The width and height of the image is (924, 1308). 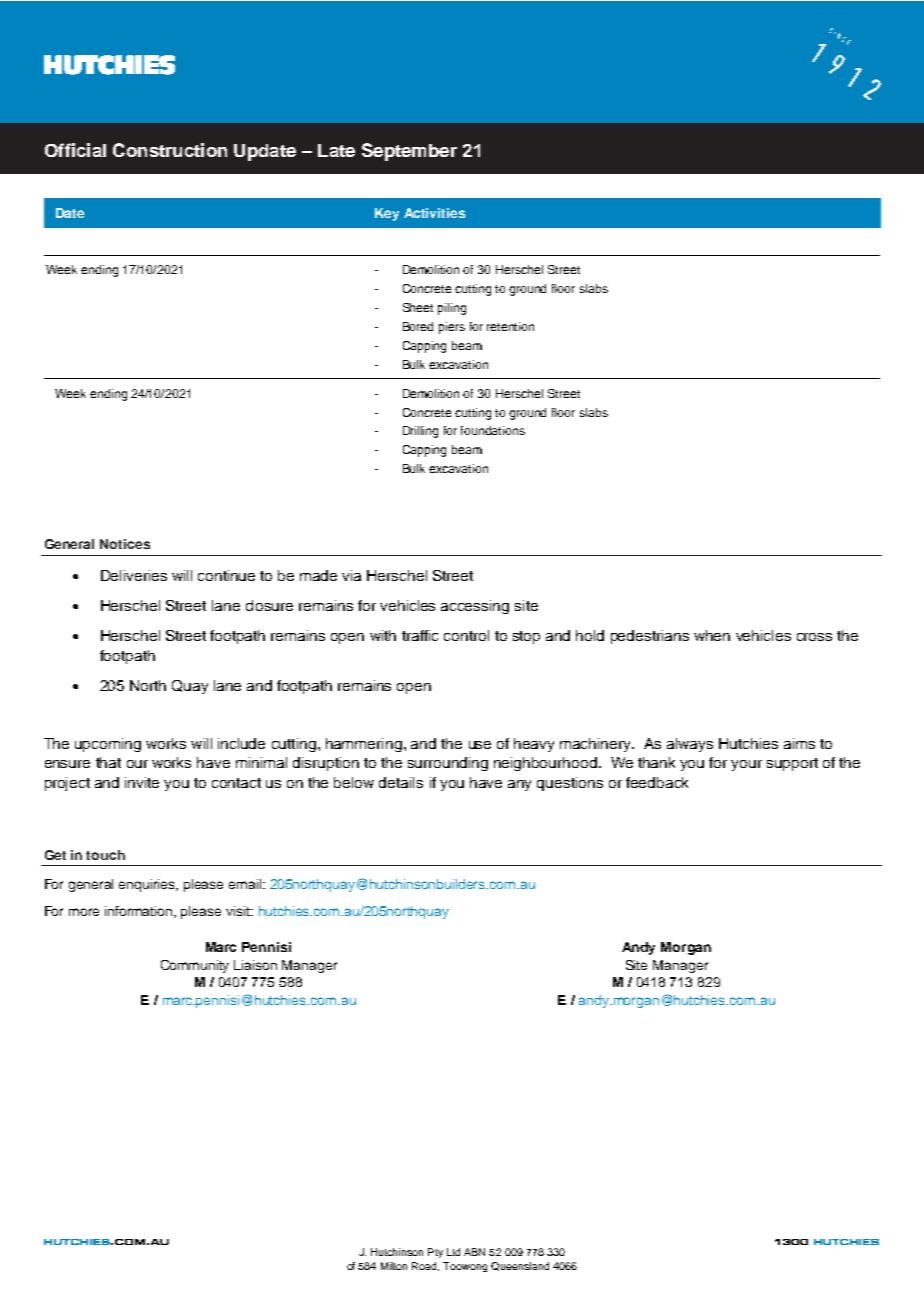 What do you see at coordinates (434, 213) in the image?
I see `Activities` at bounding box center [434, 213].
